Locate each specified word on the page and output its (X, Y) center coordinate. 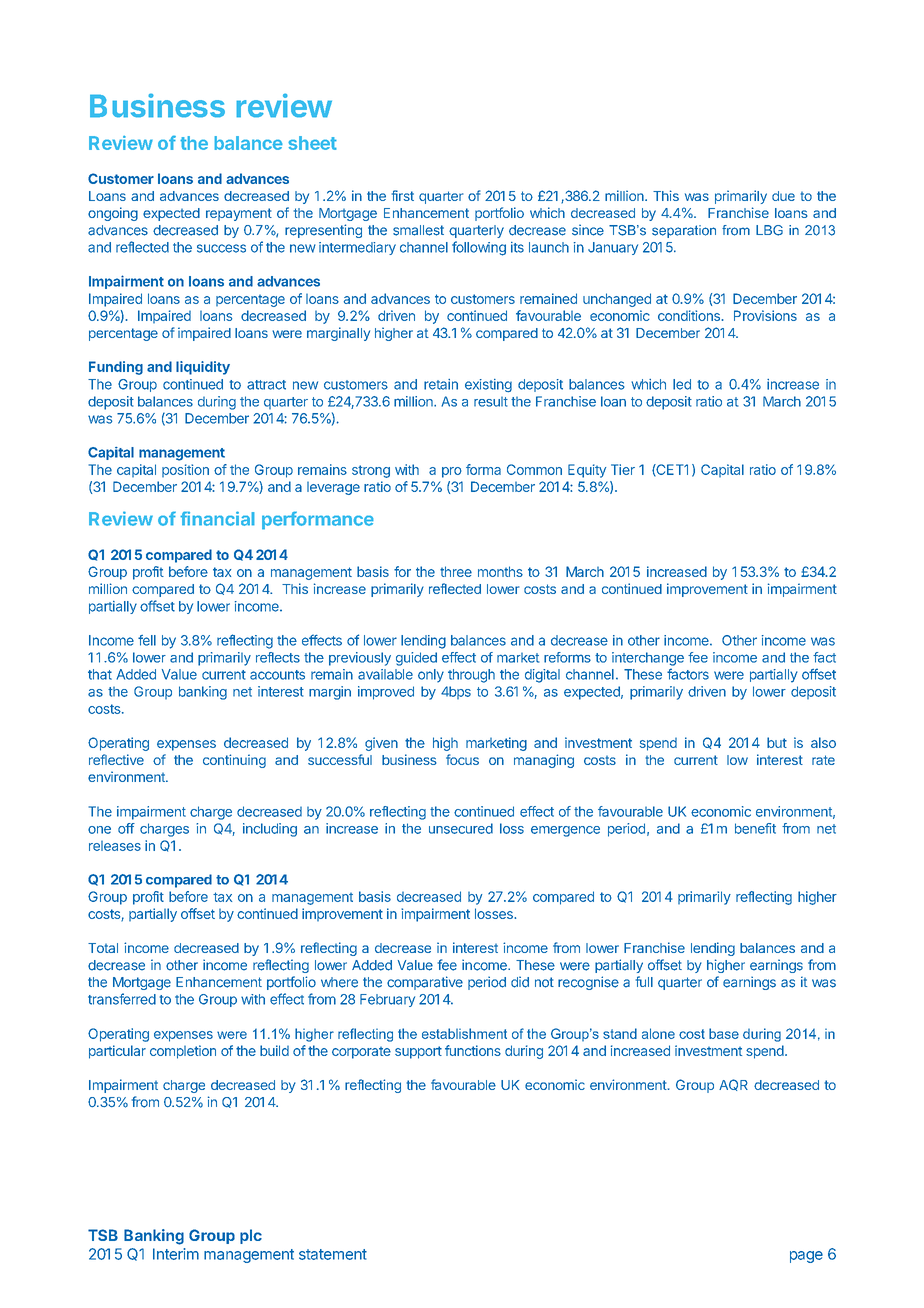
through (471, 676)
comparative (425, 983)
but (777, 742)
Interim (176, 1254)
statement (333, 1254)
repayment (239, 214)
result (491, 402)
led (682, 384)
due (783, 196)
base (724, 1033)
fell (147, 640)
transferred (122, 999)
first (403, 195)
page (806, 1257)
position (185, 470)
